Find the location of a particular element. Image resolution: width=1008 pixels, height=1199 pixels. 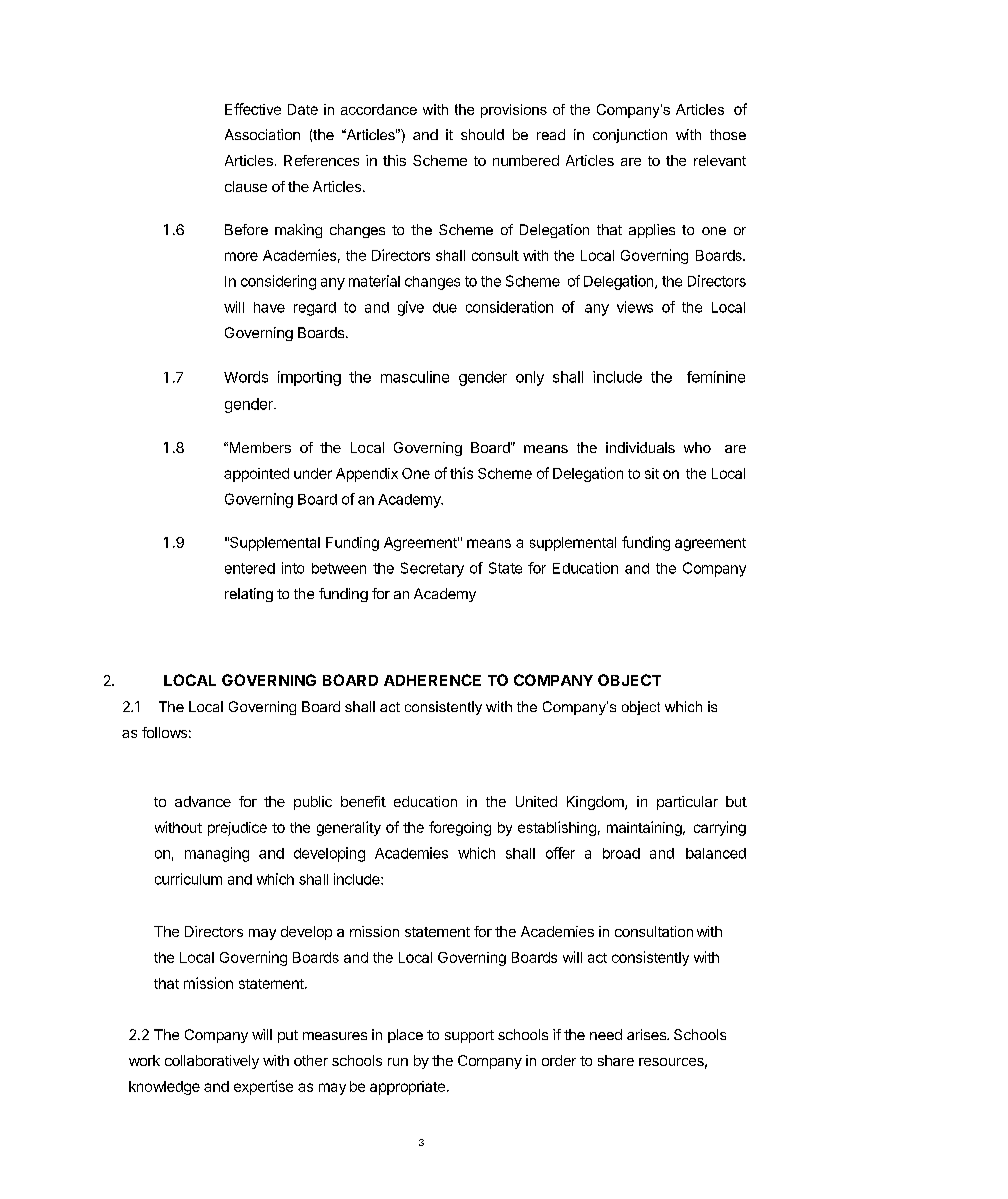

relating is located at coordinates (249, 595).
